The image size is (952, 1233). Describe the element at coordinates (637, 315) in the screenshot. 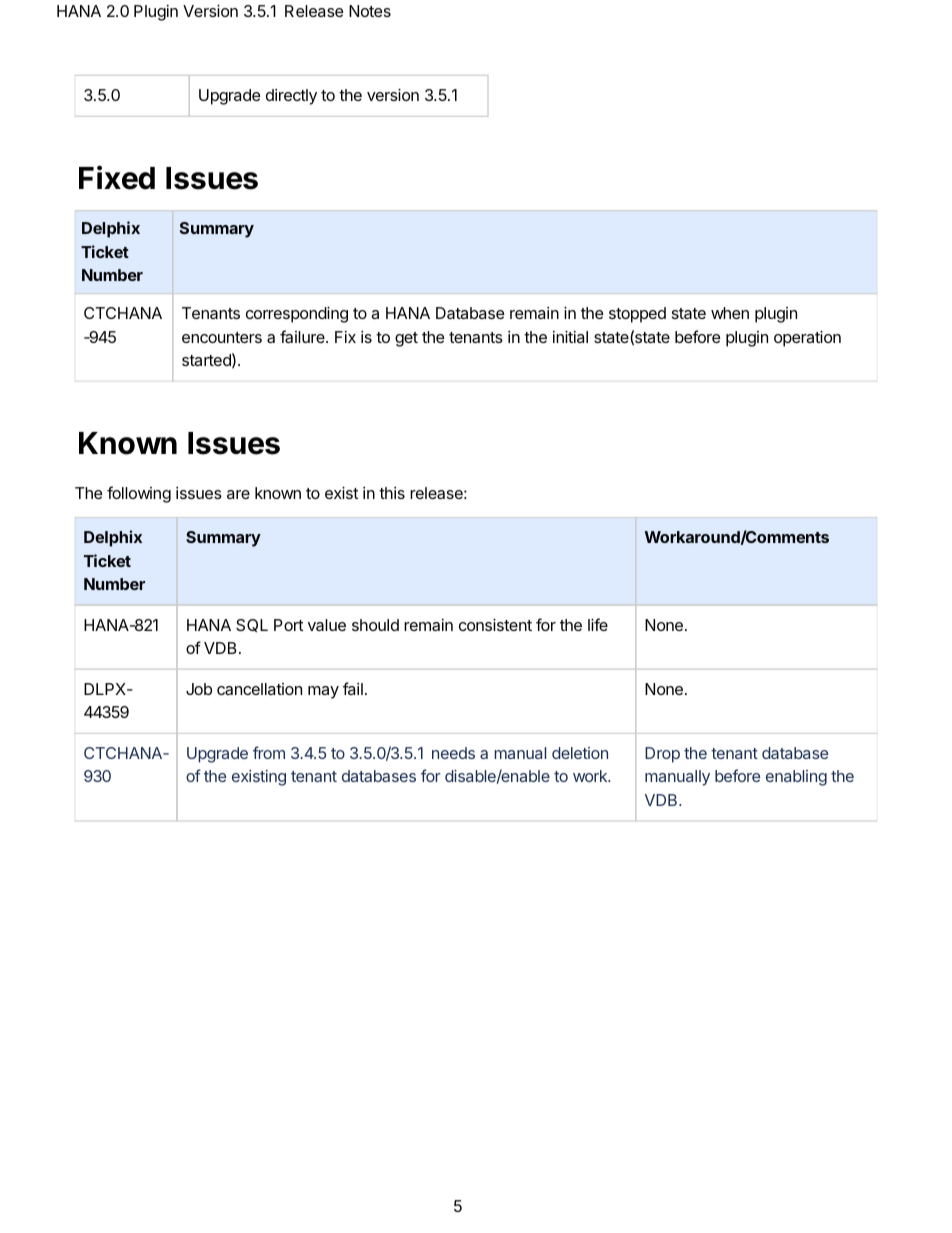

I see `stopped` at that location.
